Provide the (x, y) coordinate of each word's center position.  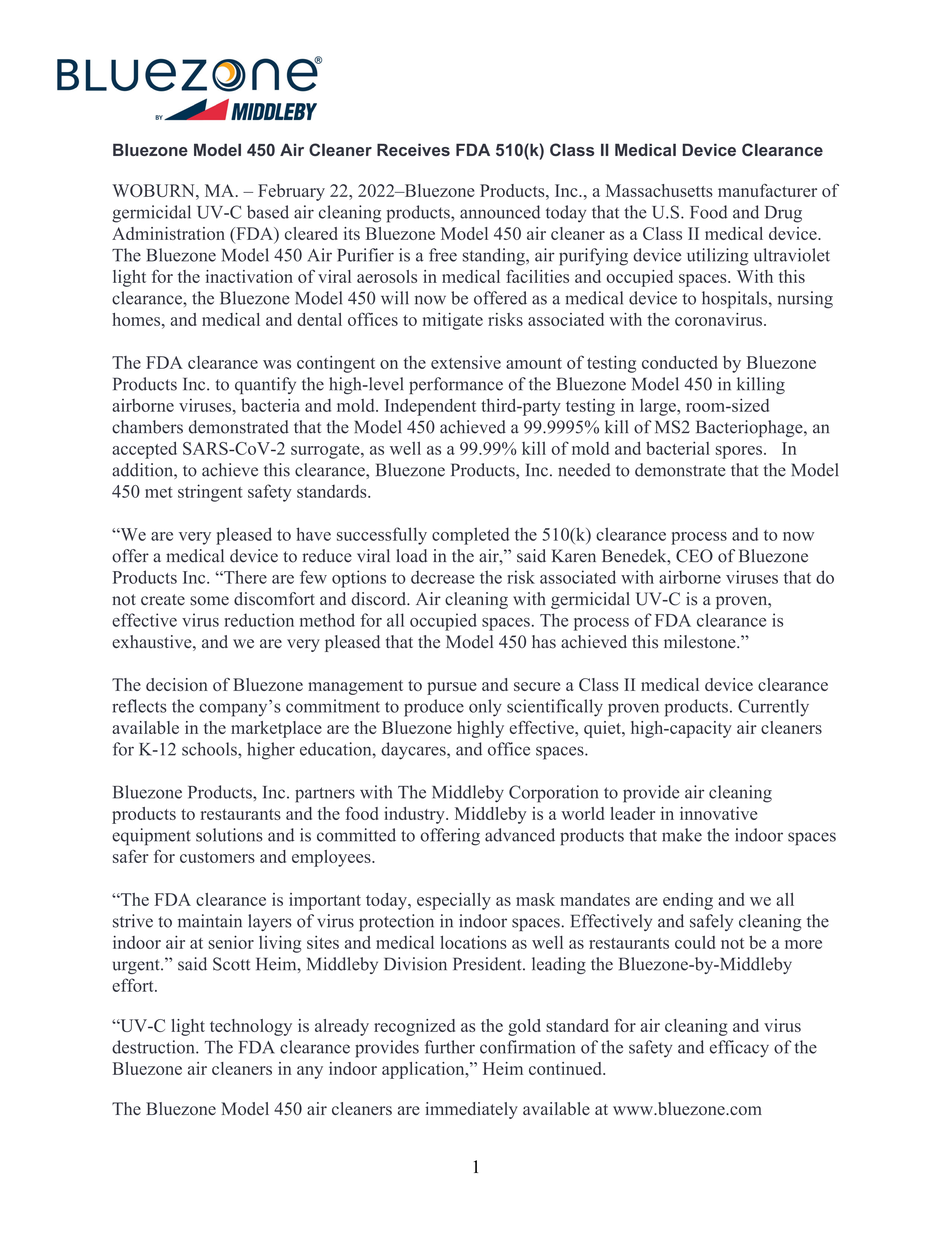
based (268, 212)
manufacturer (767, 190)
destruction (154, 1047)
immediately (471, 1110)
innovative (718, 813)
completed (470, 536)
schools (210, 749)
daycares (414, 751)
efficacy (739, 1049)
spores (739, 452)
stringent (210, 493)
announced (500, 212)
